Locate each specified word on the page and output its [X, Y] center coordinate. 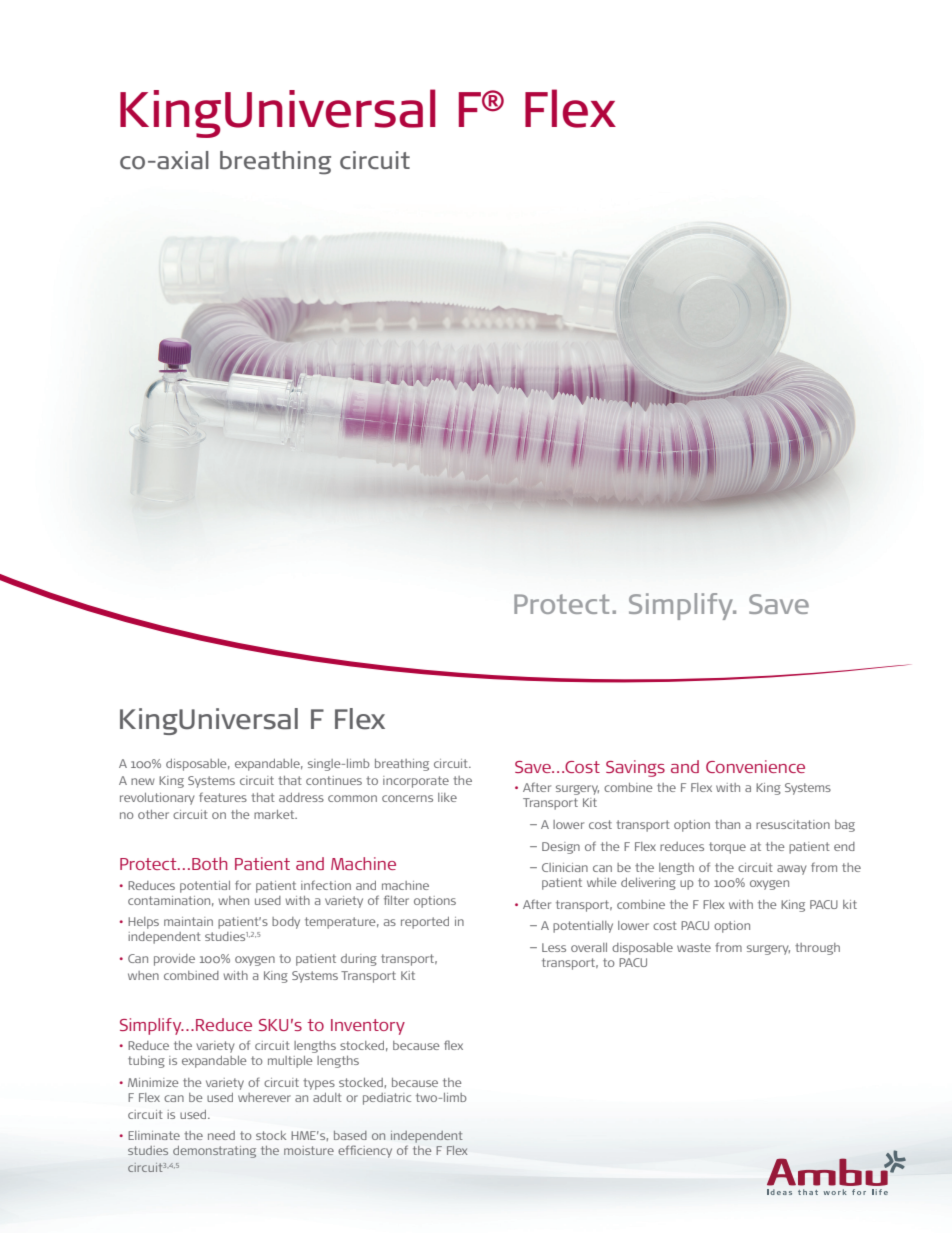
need [221, 1135]
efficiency [365, 1152]
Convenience [755, 766]
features [223, 797]
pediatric [387, 1099]
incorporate [416, 782]
